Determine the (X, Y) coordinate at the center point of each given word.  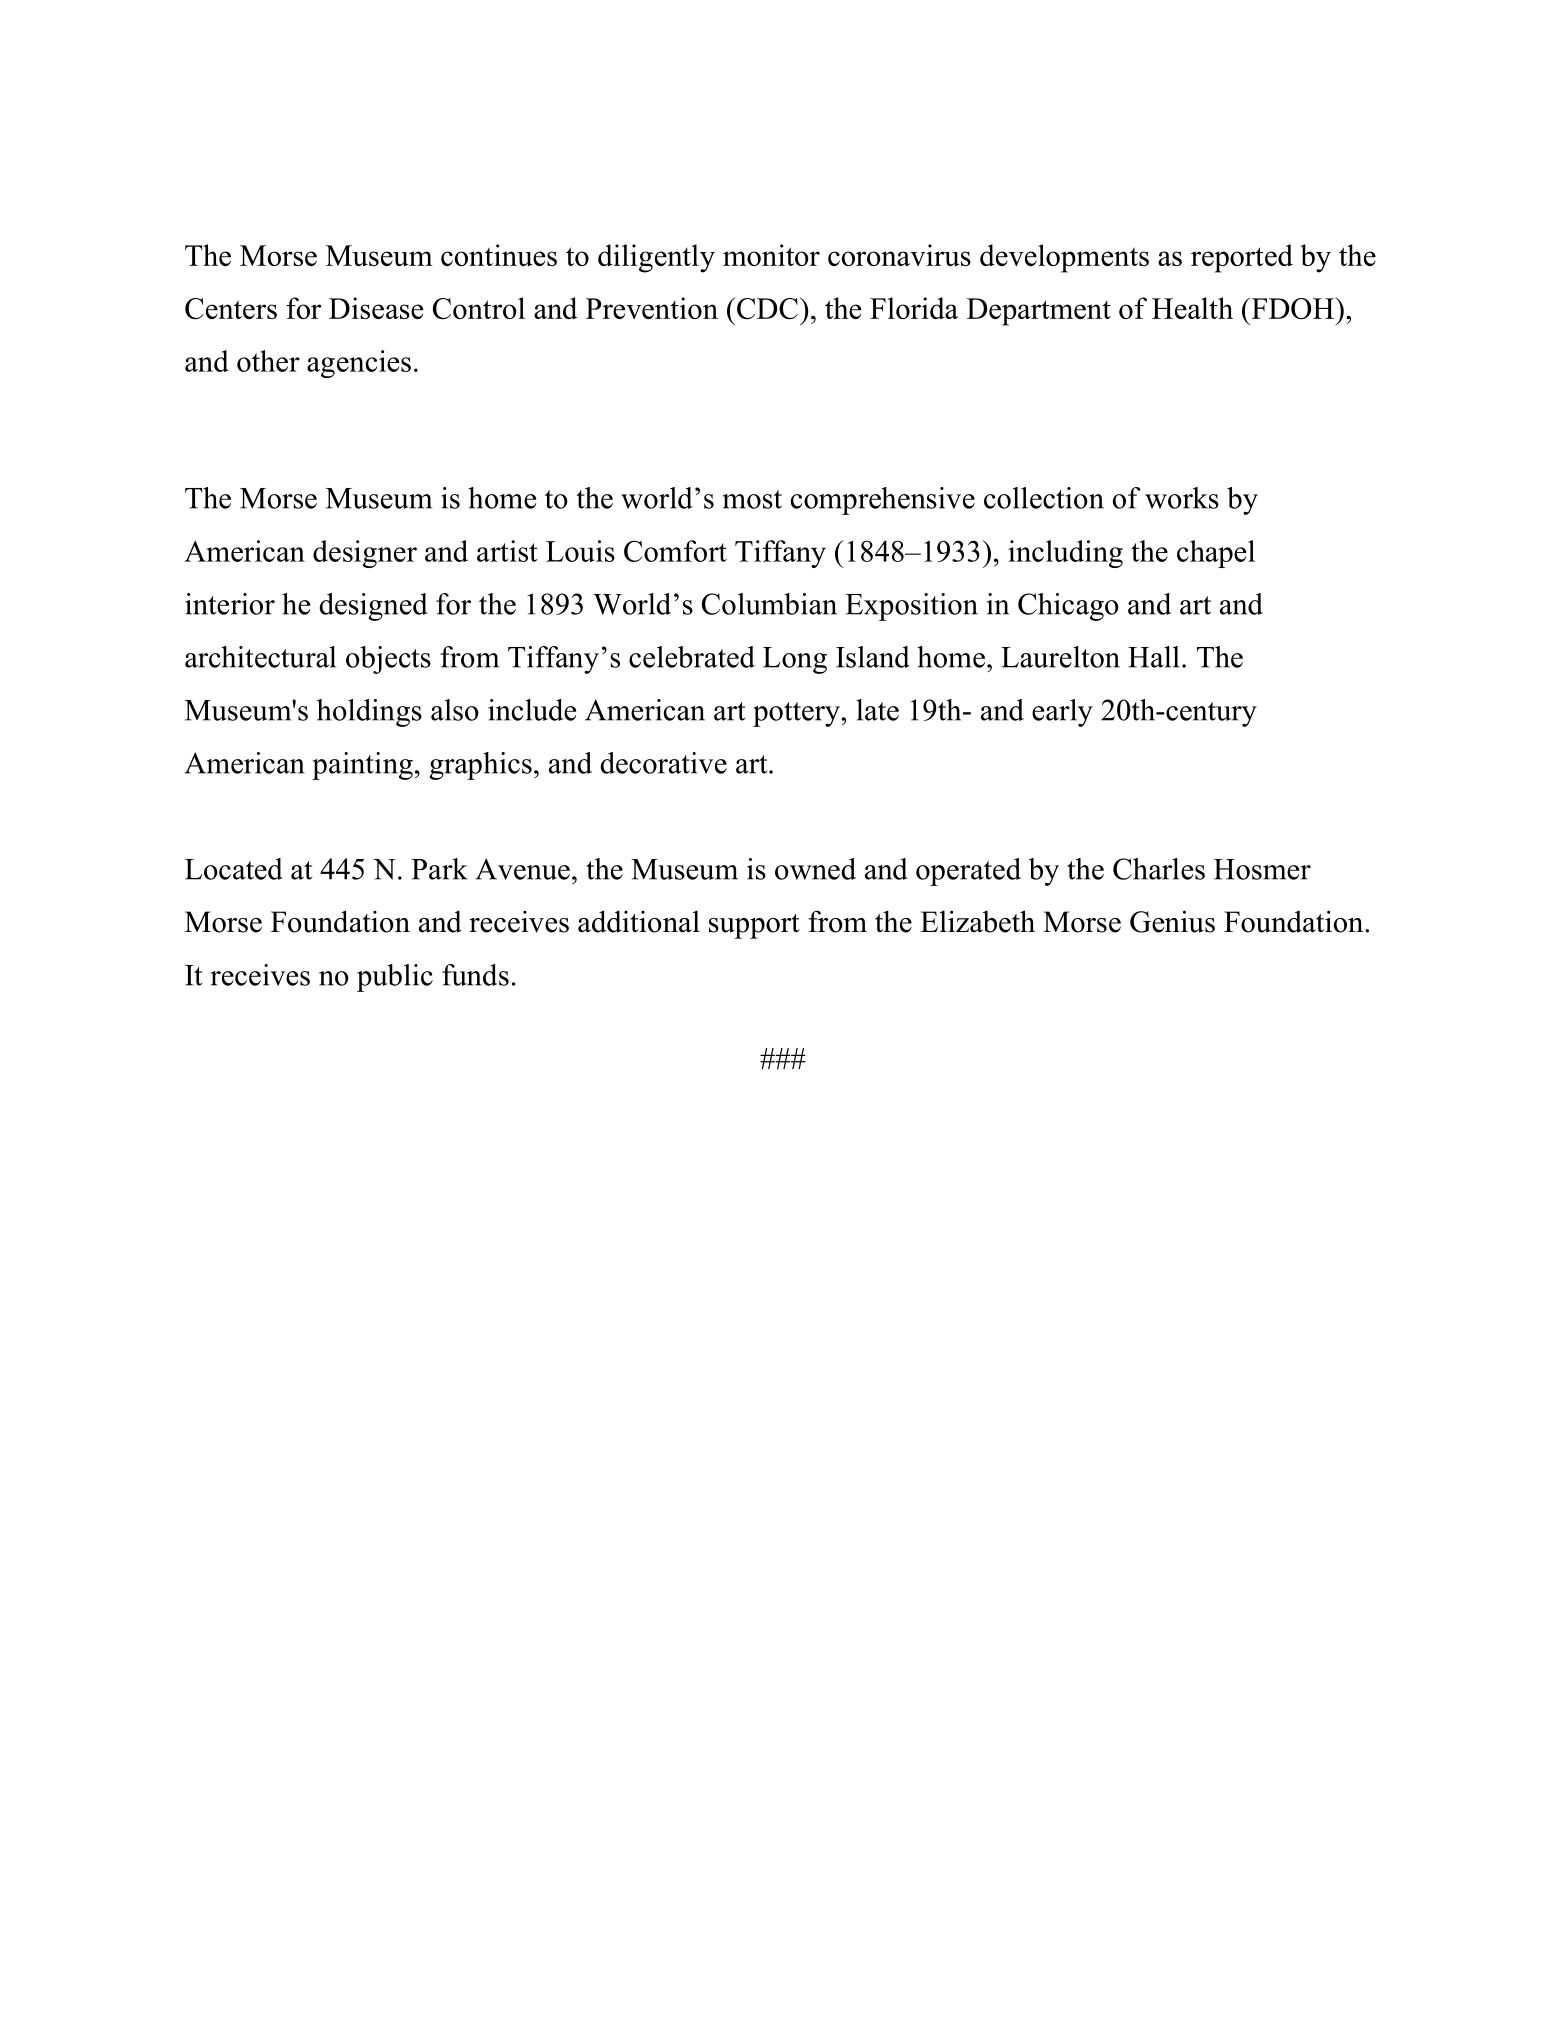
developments (1064, 258)
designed (373, 607)
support (754, 926)
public (395, 978)
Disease (376, 308)
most (752, 499)
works (1182, 498)
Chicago (1068, 607)
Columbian (769, 604)
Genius (1172, 921)
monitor (771, 255)
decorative (663, 763)
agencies (359, 364)
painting (362, 766)
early (1062, 713)
